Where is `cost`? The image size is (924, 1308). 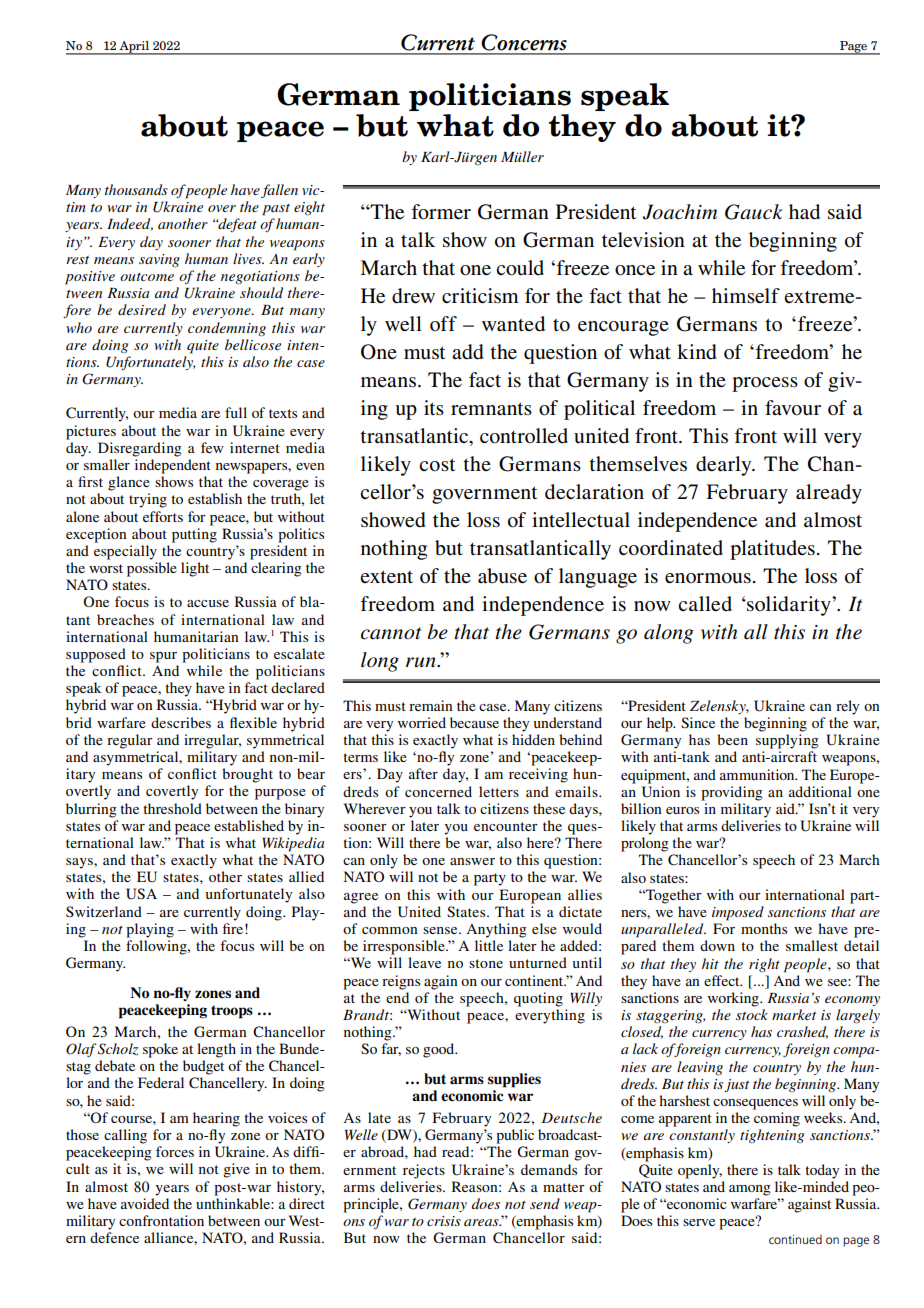 cost is located at coordinates (437, 465).
